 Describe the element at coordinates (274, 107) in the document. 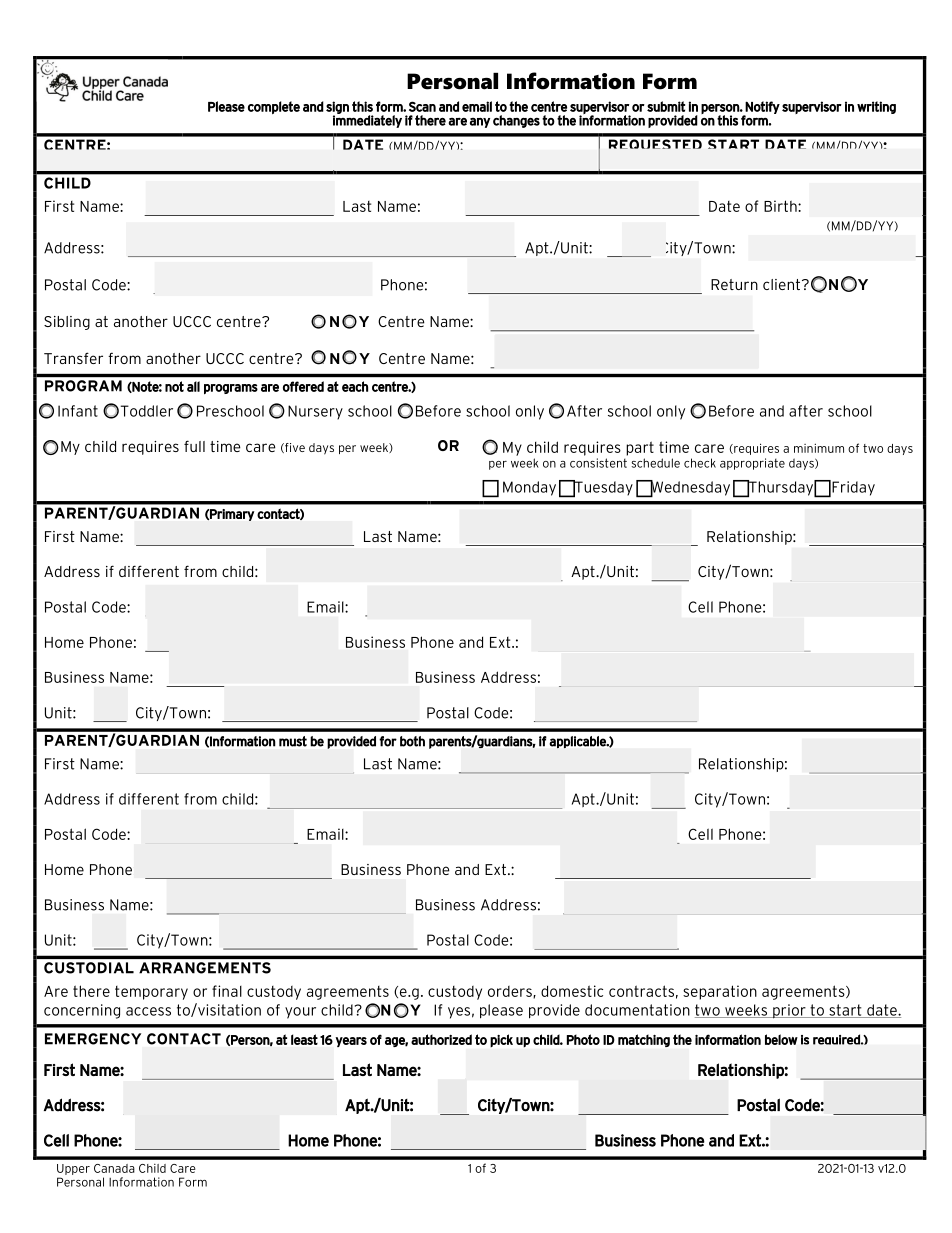

I see `complete` at that location.
